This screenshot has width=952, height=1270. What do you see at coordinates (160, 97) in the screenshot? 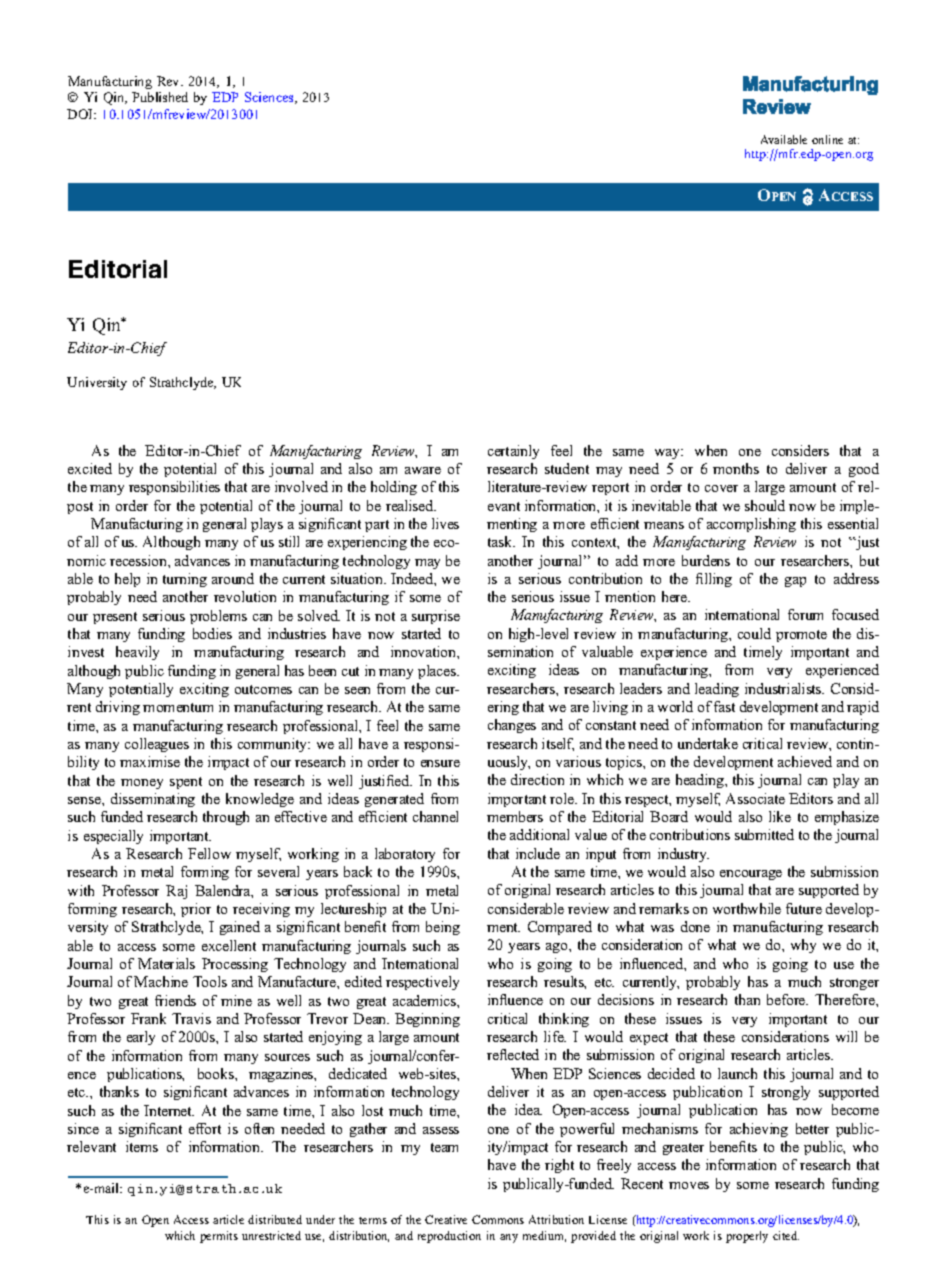
I see `Published` at bounding box center [160, 97].
